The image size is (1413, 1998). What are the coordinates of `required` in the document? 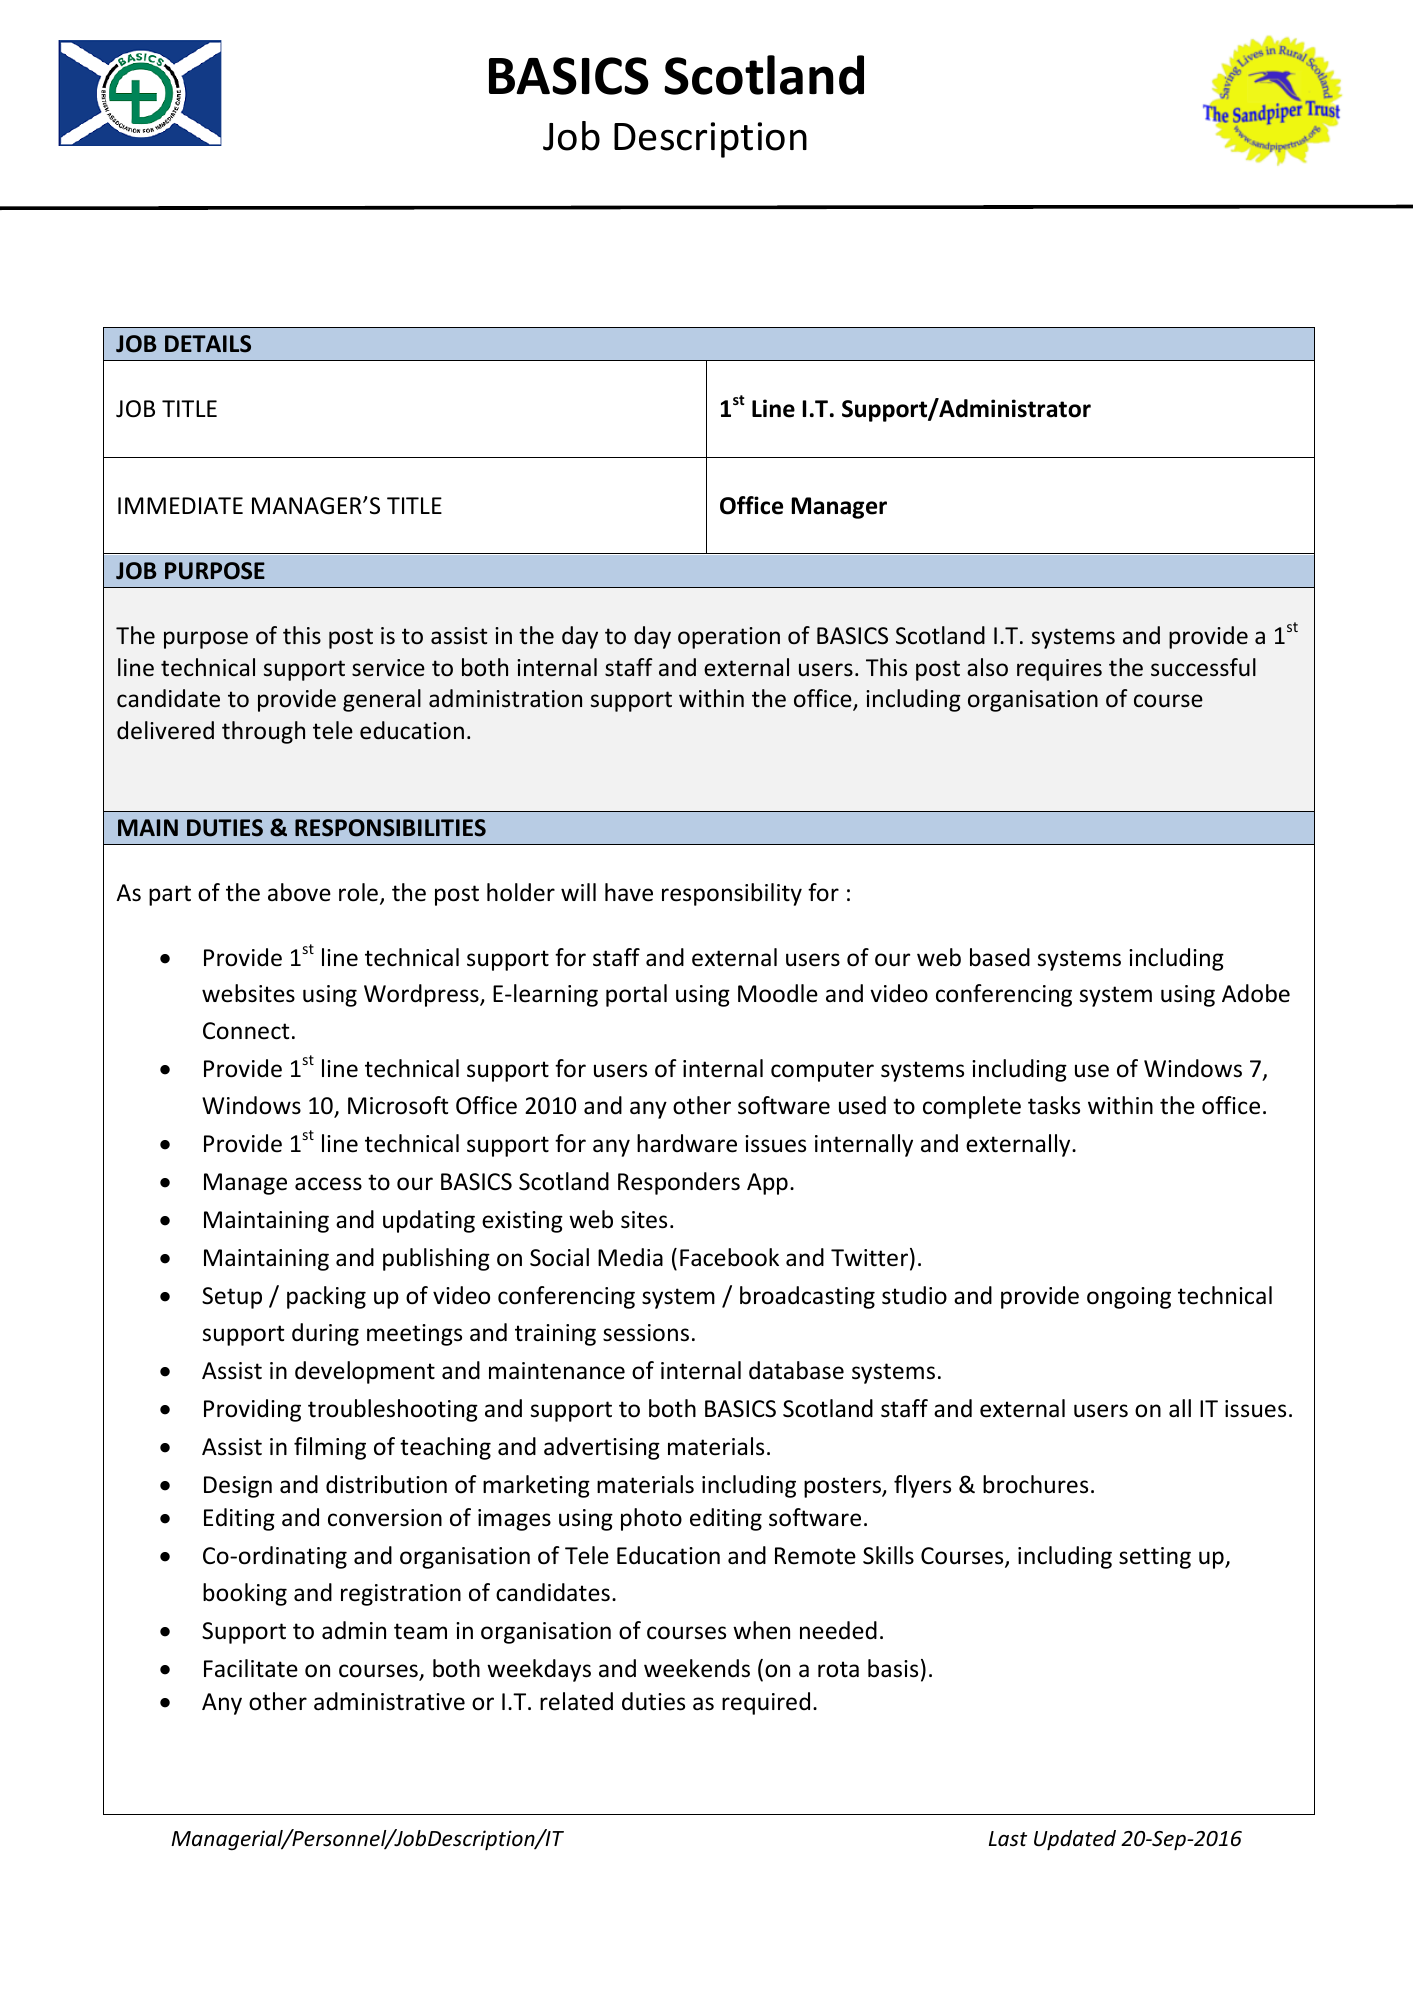 It's located at (766, 1703).
